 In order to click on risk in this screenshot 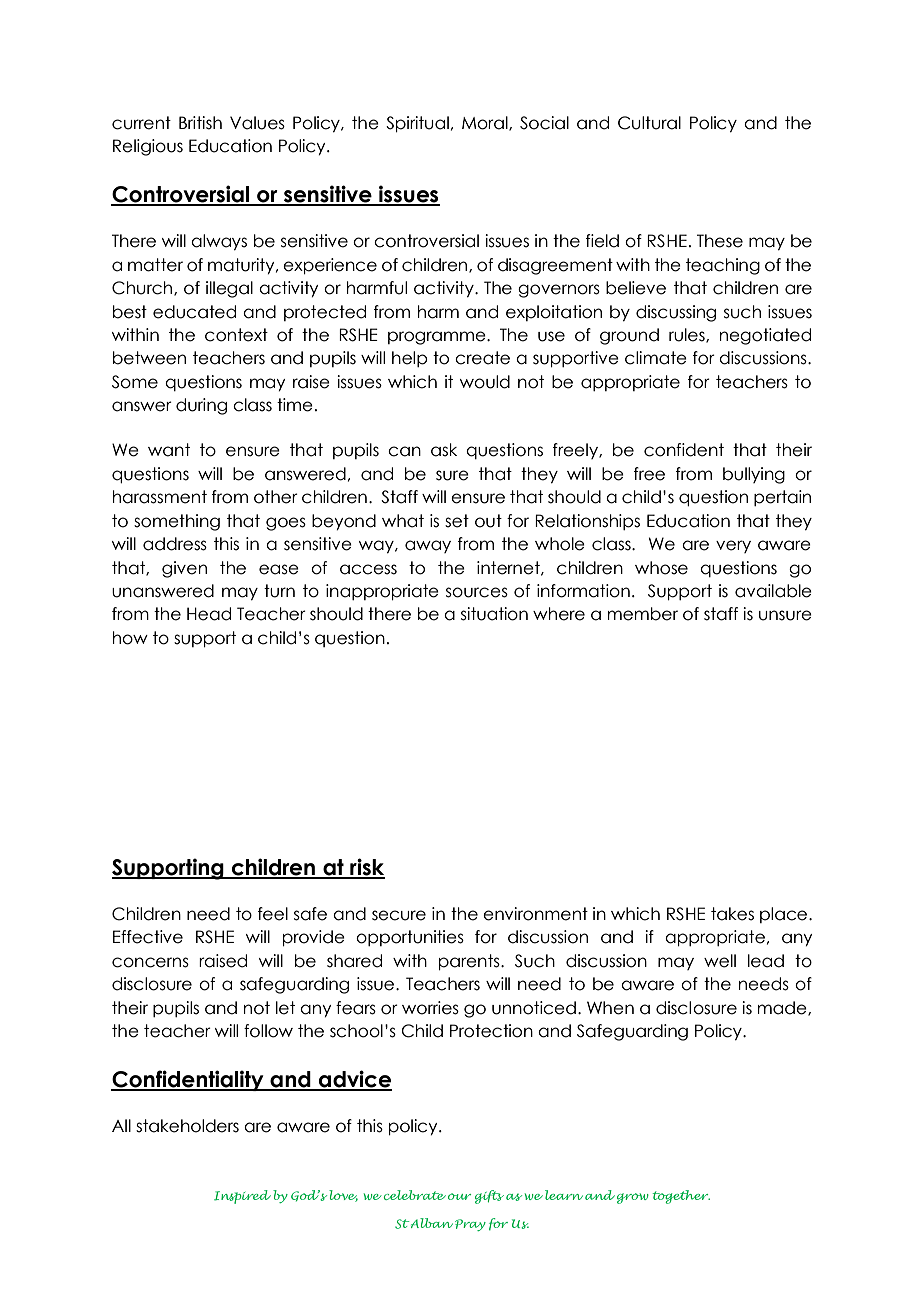, I will do `click(366, 868)`.
